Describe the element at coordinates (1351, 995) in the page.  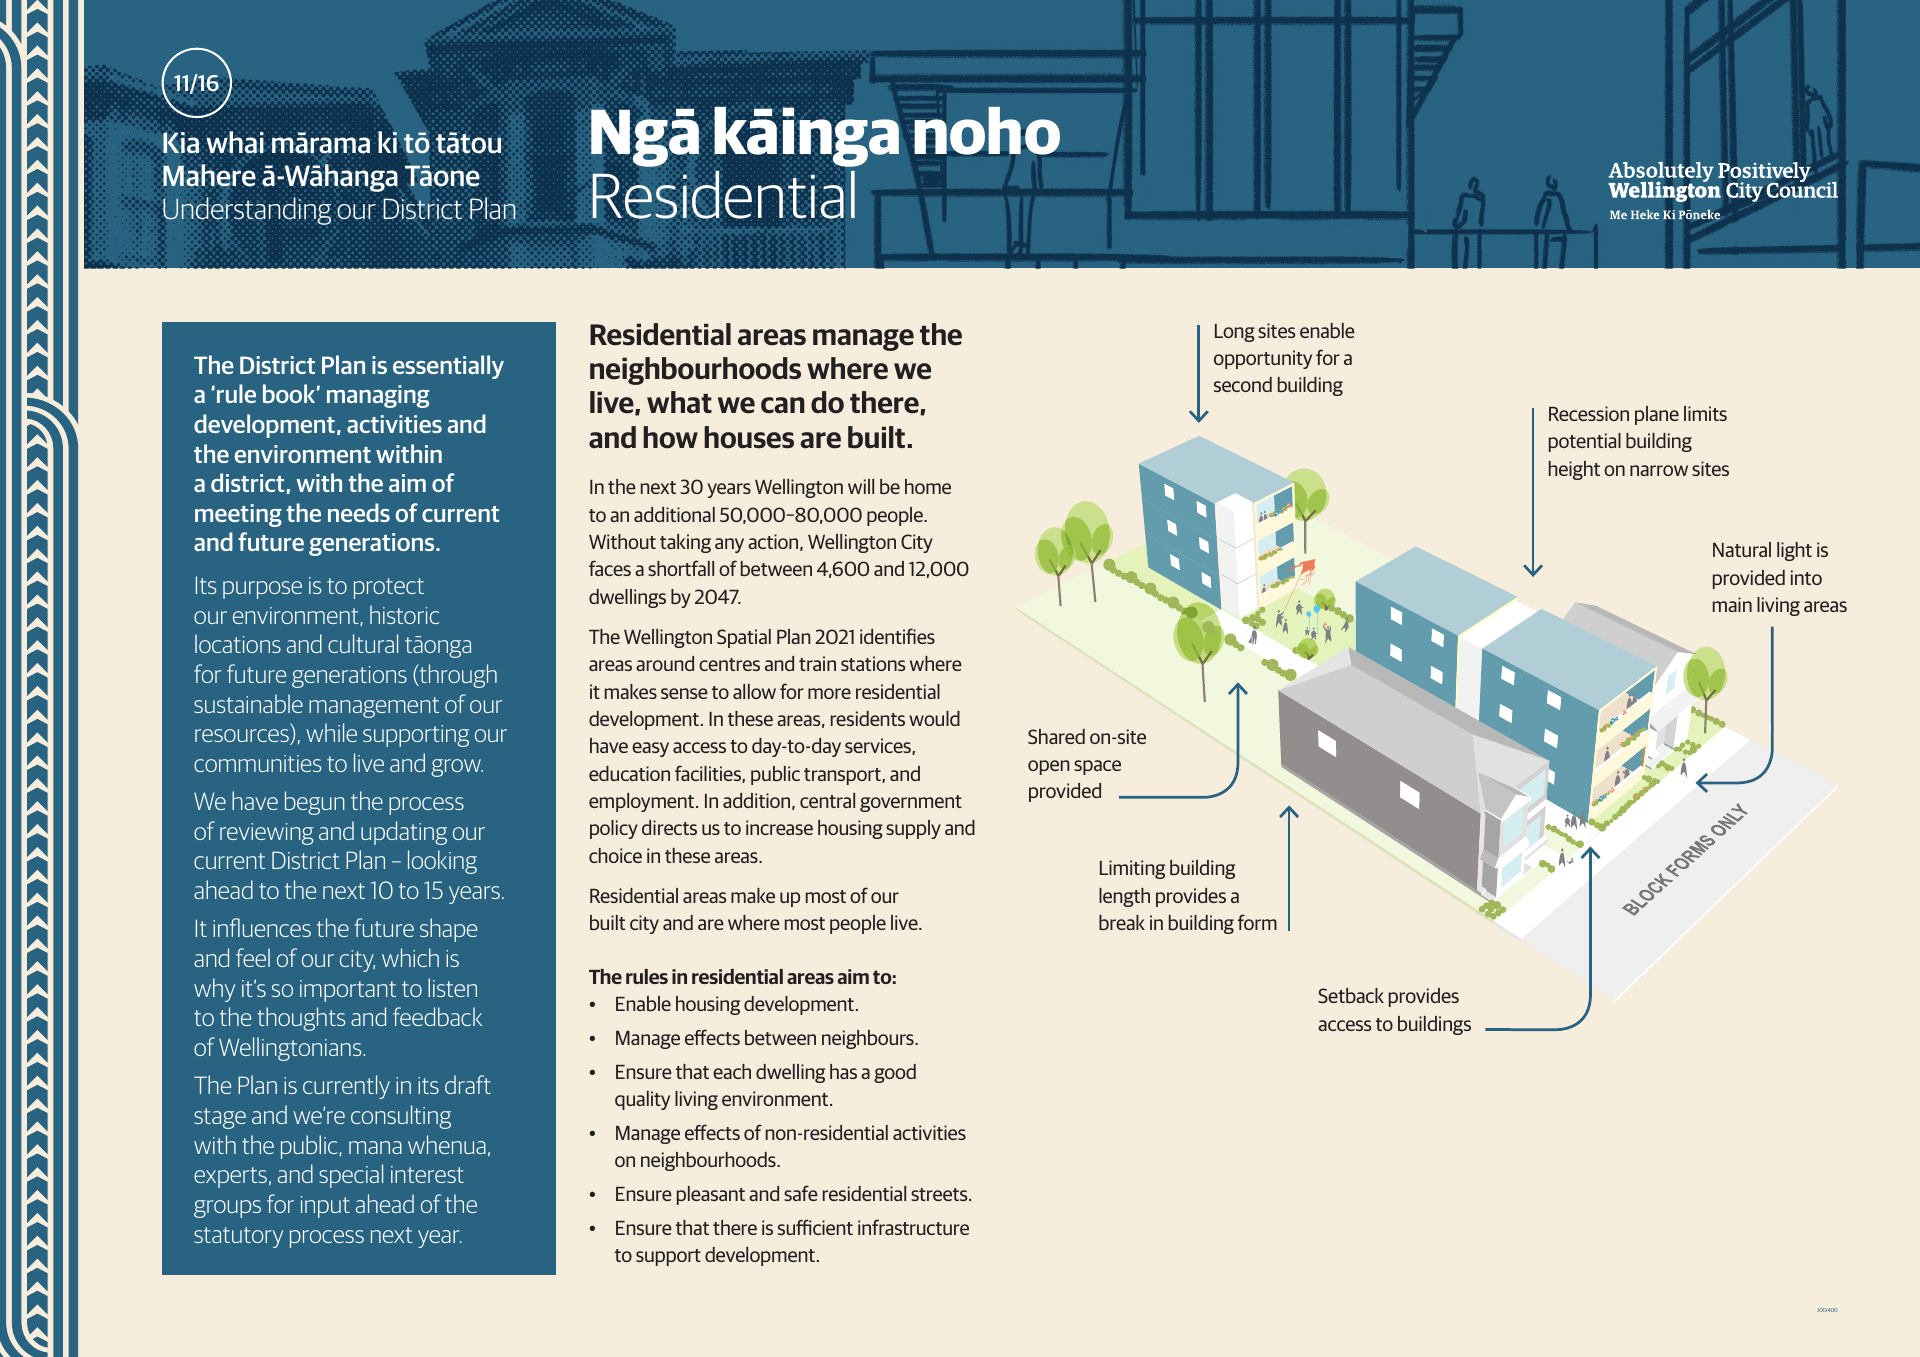
I see `Setback` at that location.
